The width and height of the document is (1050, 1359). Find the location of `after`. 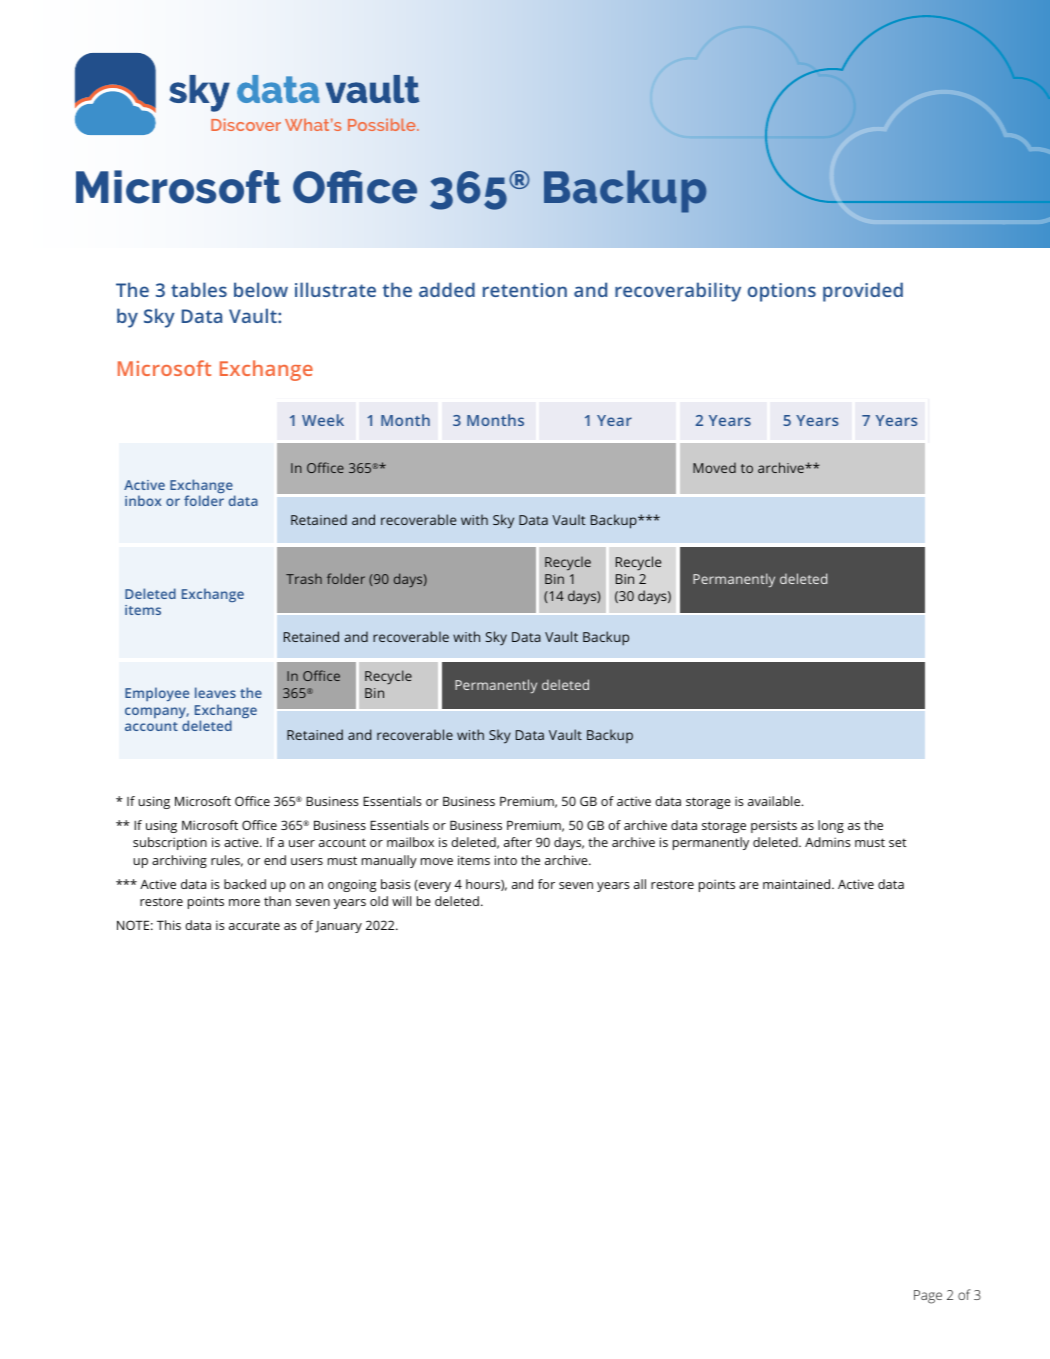

after is located at coordinates (518, 842).
